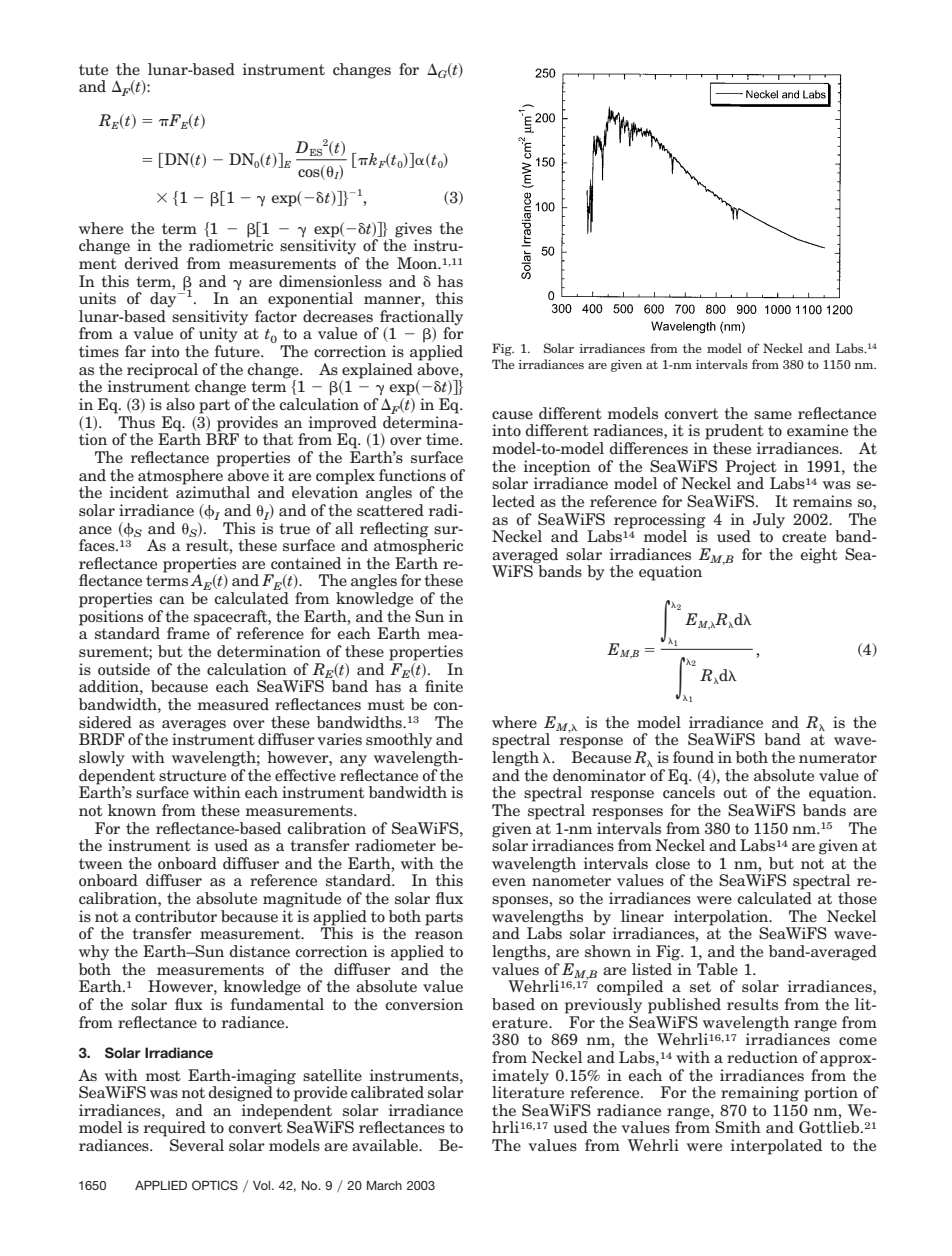  I want to click on averages, so click(194, 726).
